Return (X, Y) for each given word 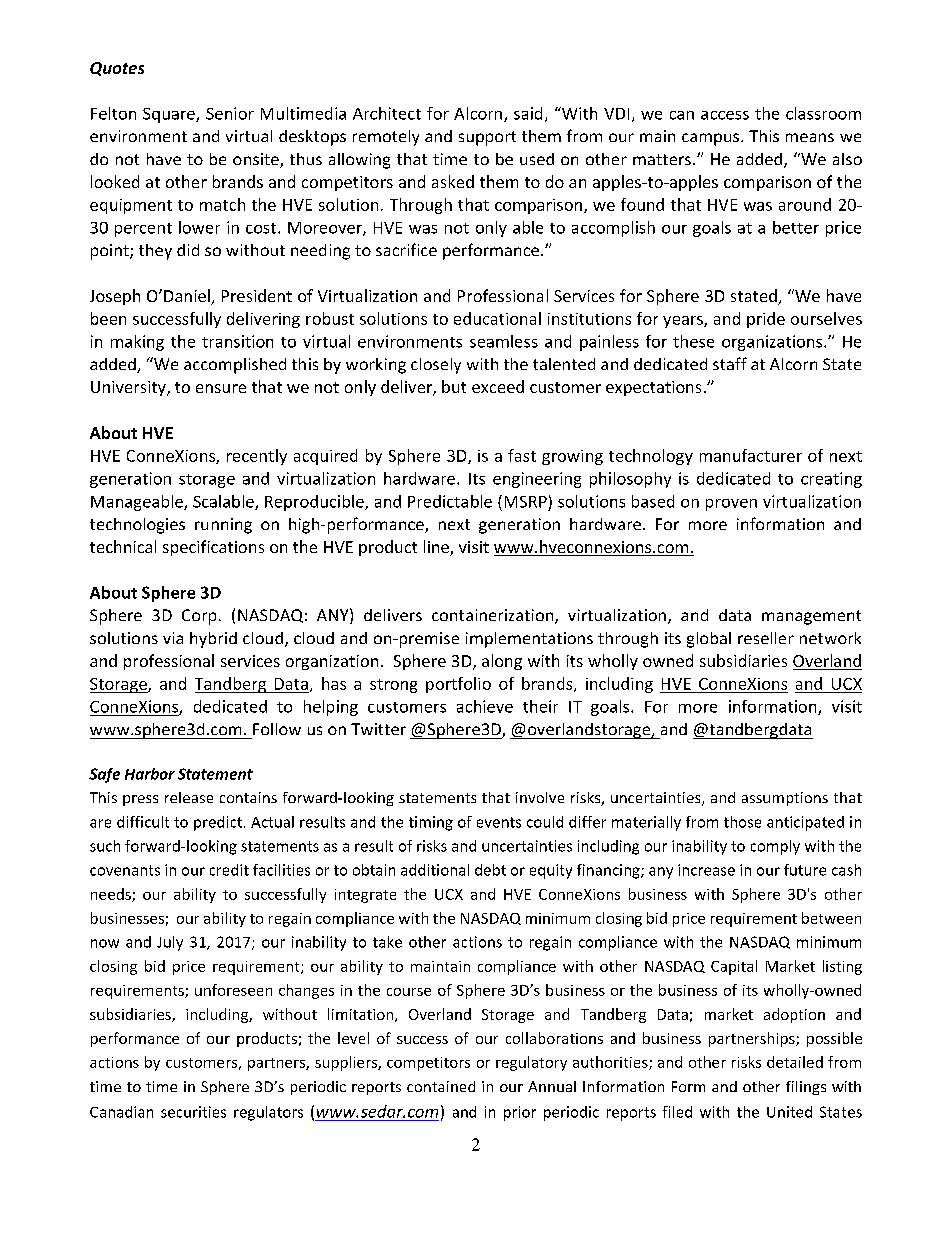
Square (170, 115)
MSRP (526, 502)
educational (497, 318)
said (528, 113)
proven (731, 505)
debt (490, 870)
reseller (766, 638)
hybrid (213, 640)
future (805, 870)
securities (193, 1112)
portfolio (458, 685)
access (725, 115)
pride (766, 320)
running (223, 526)
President (257, 295)
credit (229, 870)
